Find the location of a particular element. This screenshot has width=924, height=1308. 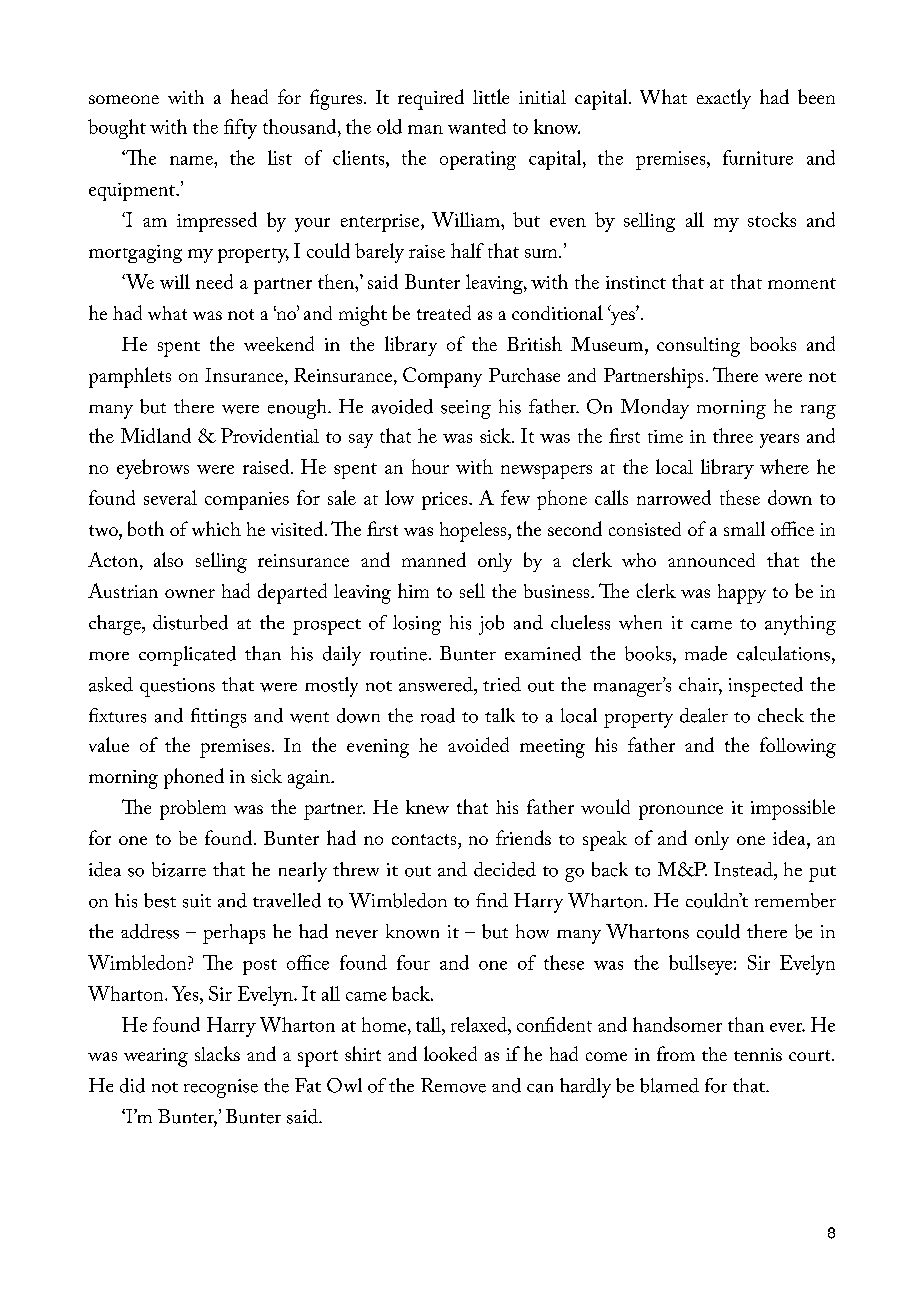

wanted is located at coordinates (477, 126).
